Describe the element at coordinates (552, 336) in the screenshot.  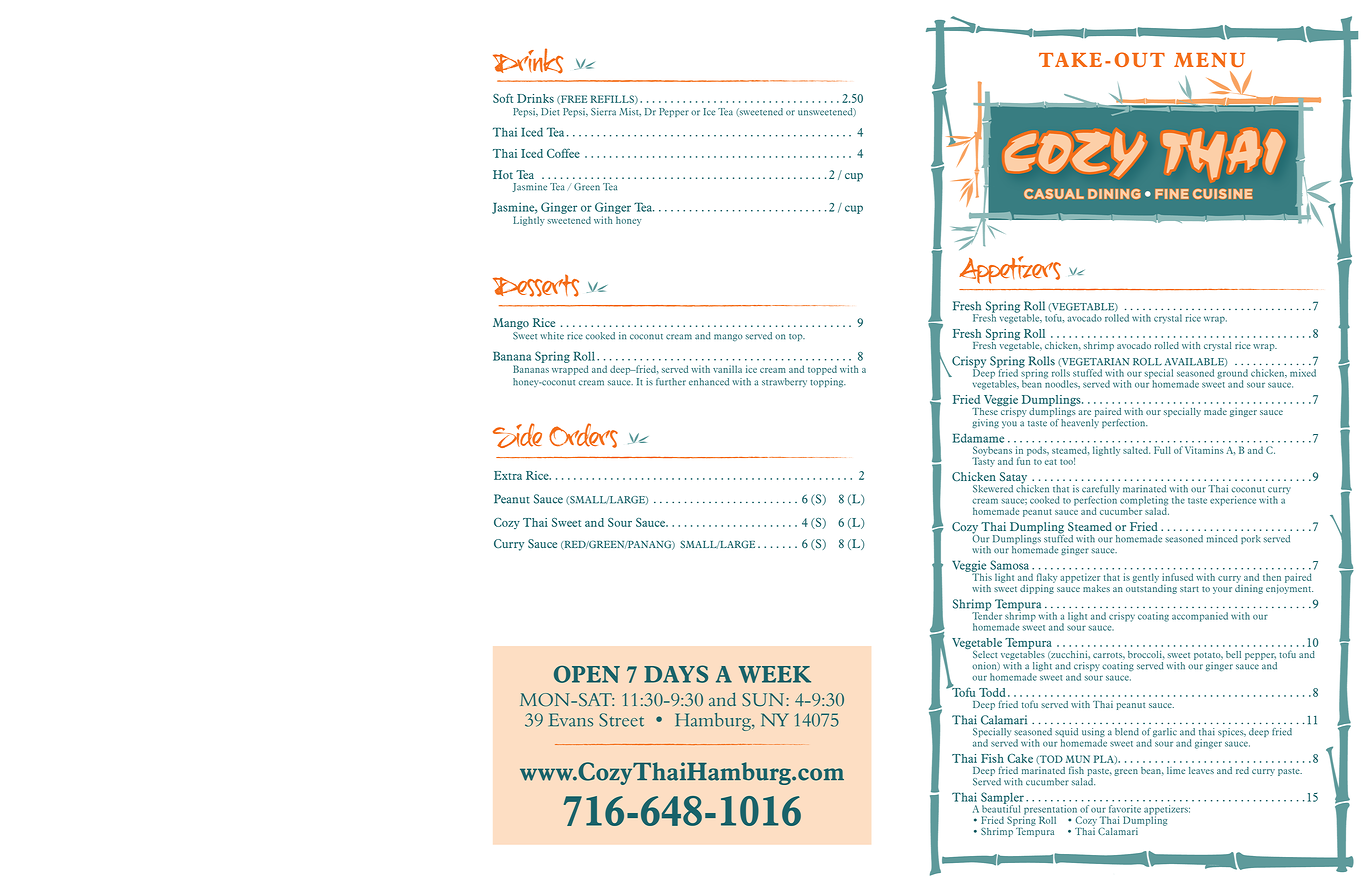
I see `white` at that location.
